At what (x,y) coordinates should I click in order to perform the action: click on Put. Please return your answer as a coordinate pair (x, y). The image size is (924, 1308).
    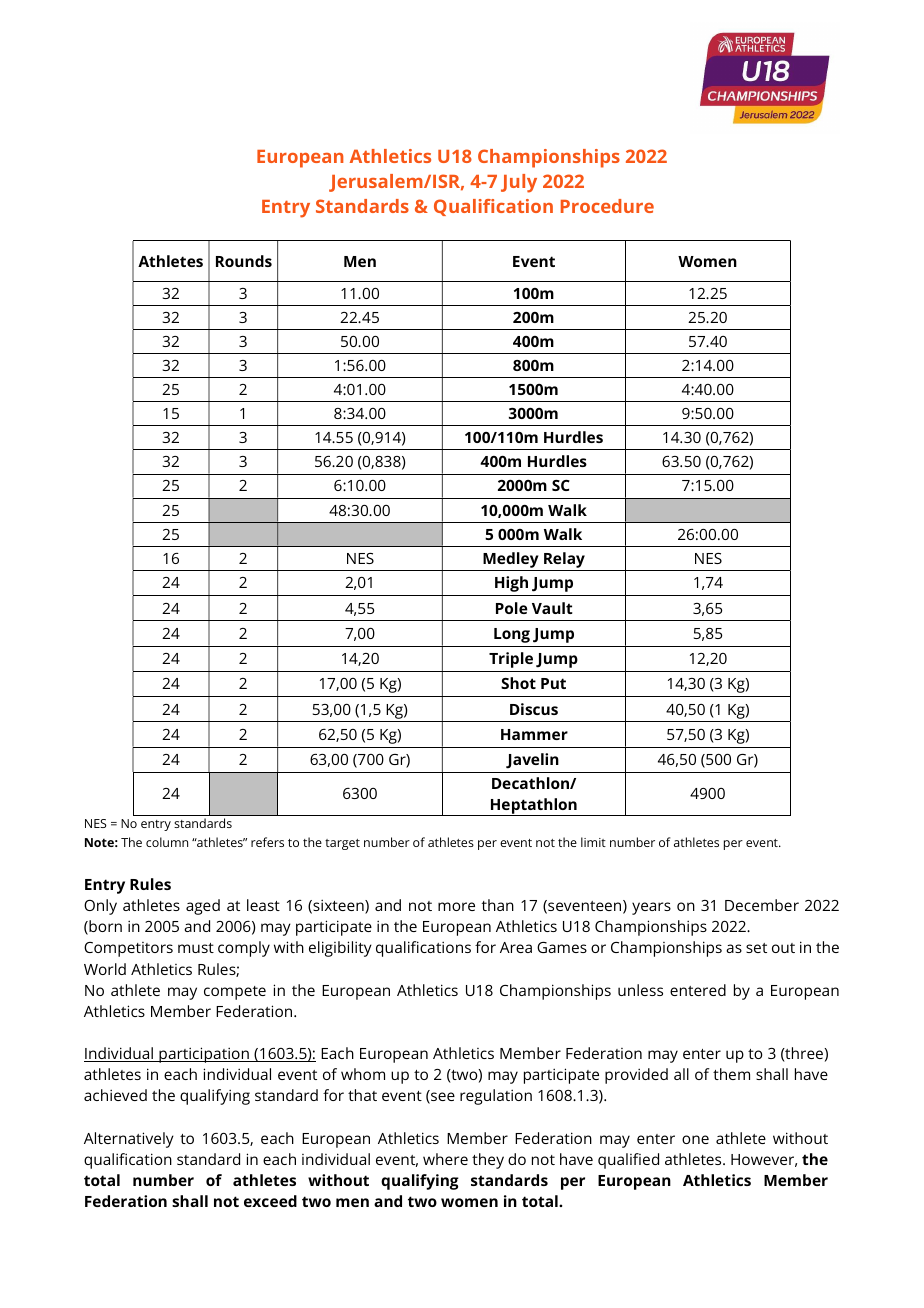
    Looking at the image, I should click on (553, 683).
